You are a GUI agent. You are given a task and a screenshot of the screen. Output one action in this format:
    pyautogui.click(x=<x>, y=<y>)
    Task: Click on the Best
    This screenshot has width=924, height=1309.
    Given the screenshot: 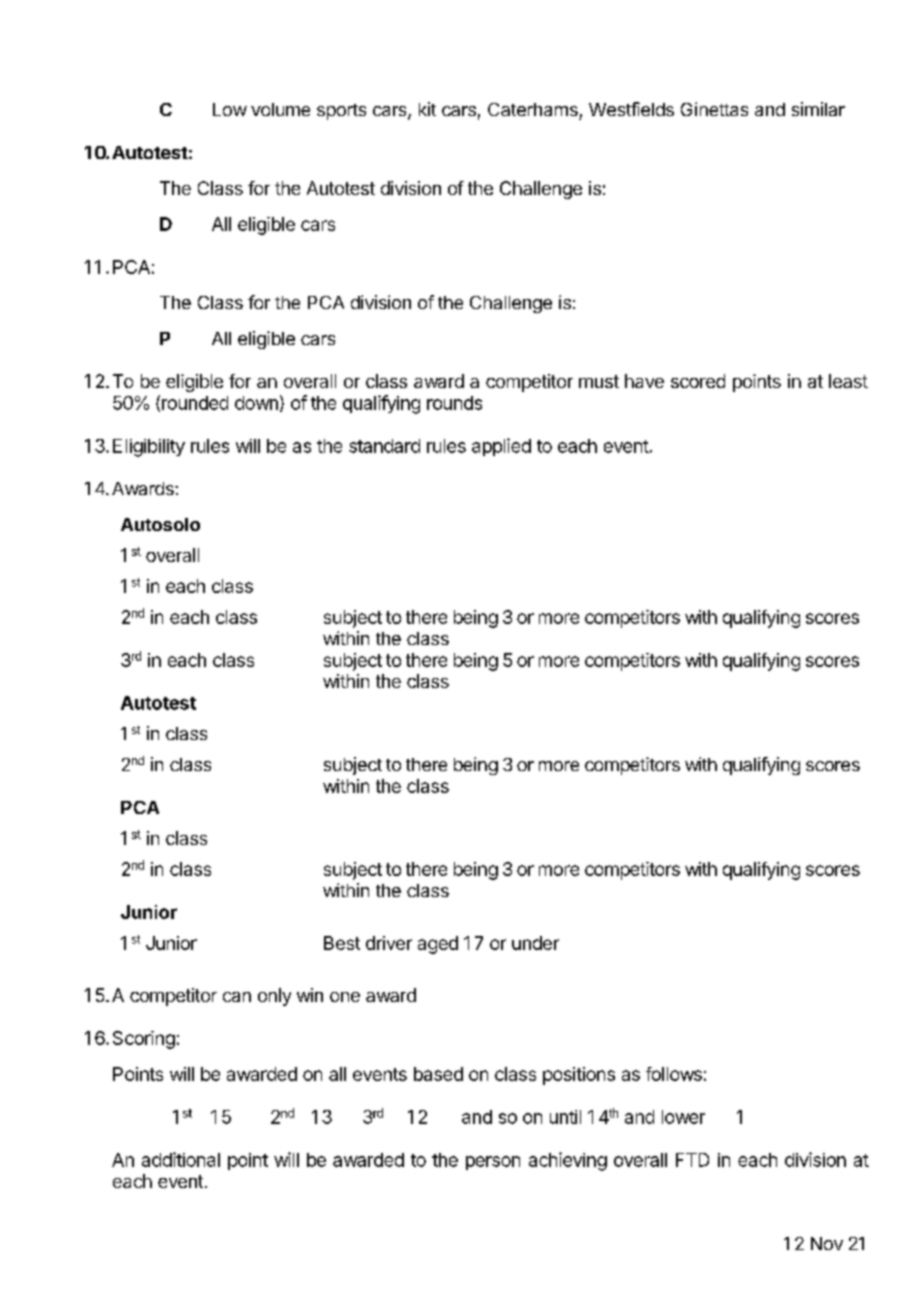 What is the action you would take?
    pyautogui.click(x=342, y=943)
